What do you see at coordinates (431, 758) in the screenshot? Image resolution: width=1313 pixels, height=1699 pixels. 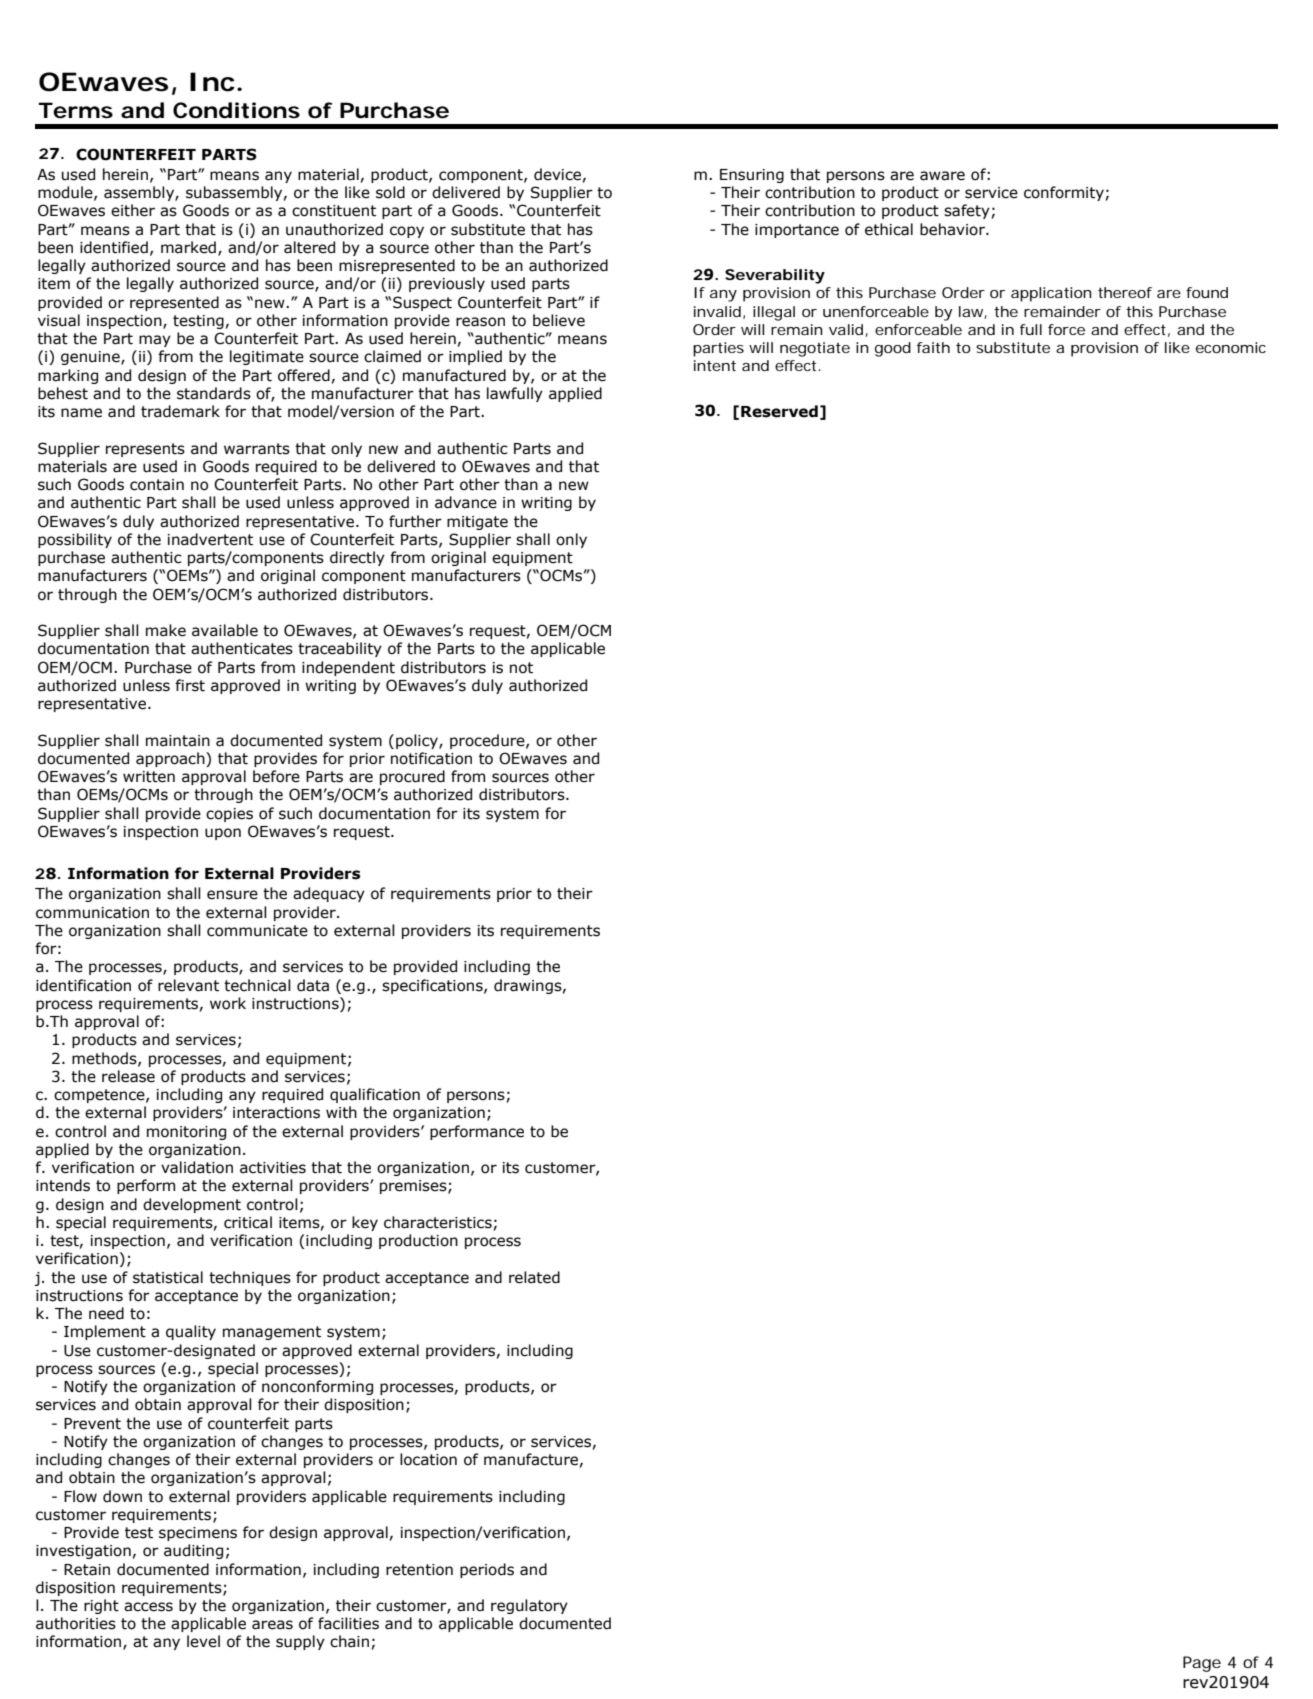 I see `notification` at bounding box center [431, 758].
